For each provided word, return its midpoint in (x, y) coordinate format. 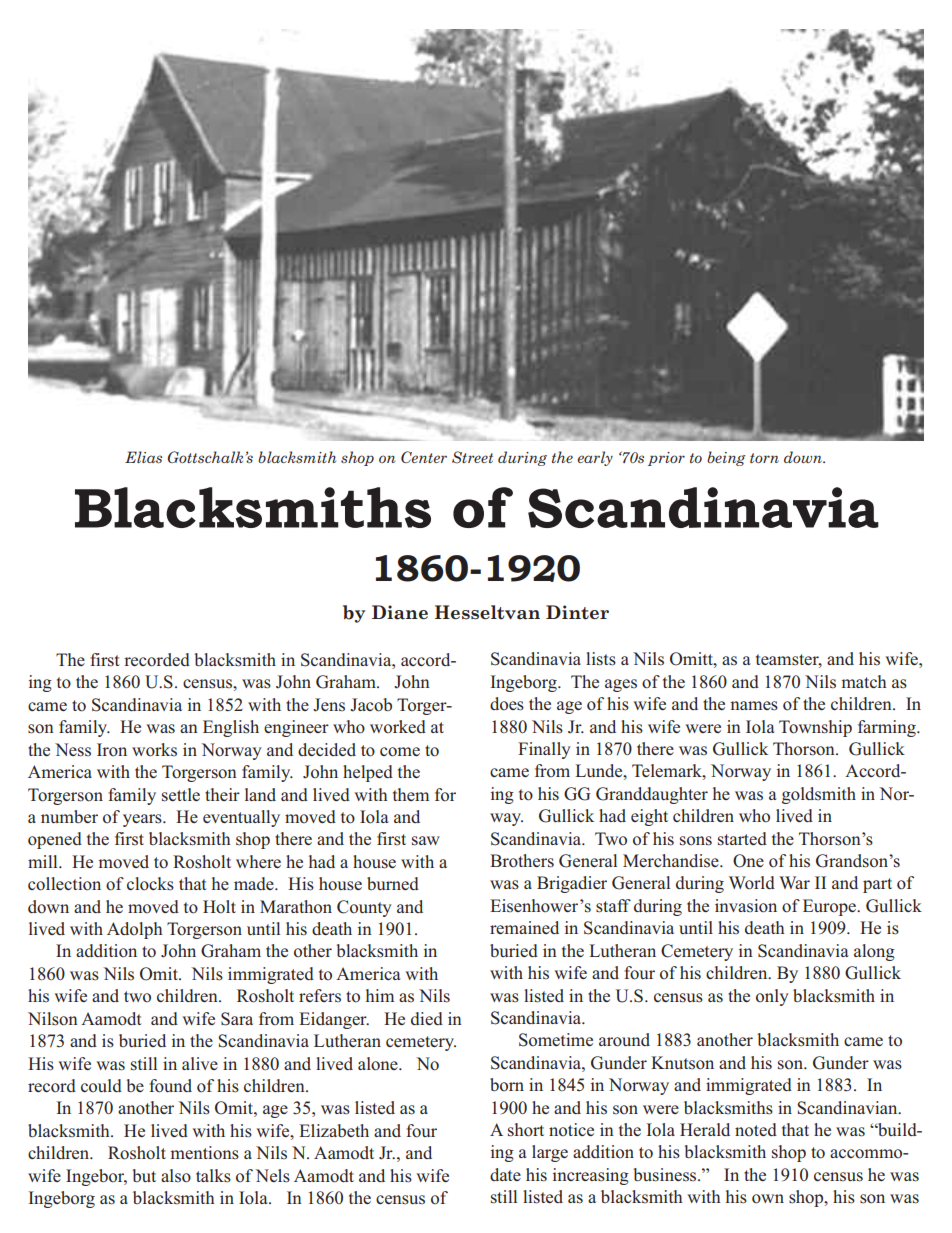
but (144, 1175)
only (772, 997)
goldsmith (819, 795)
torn (764, 458)
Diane (400, 612)
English (231, 728)
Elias (143, 457)
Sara (237, 1019)
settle (181, 795)
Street (472, 457)
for (445, 795)
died (427, 1018)
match (864, 681)
